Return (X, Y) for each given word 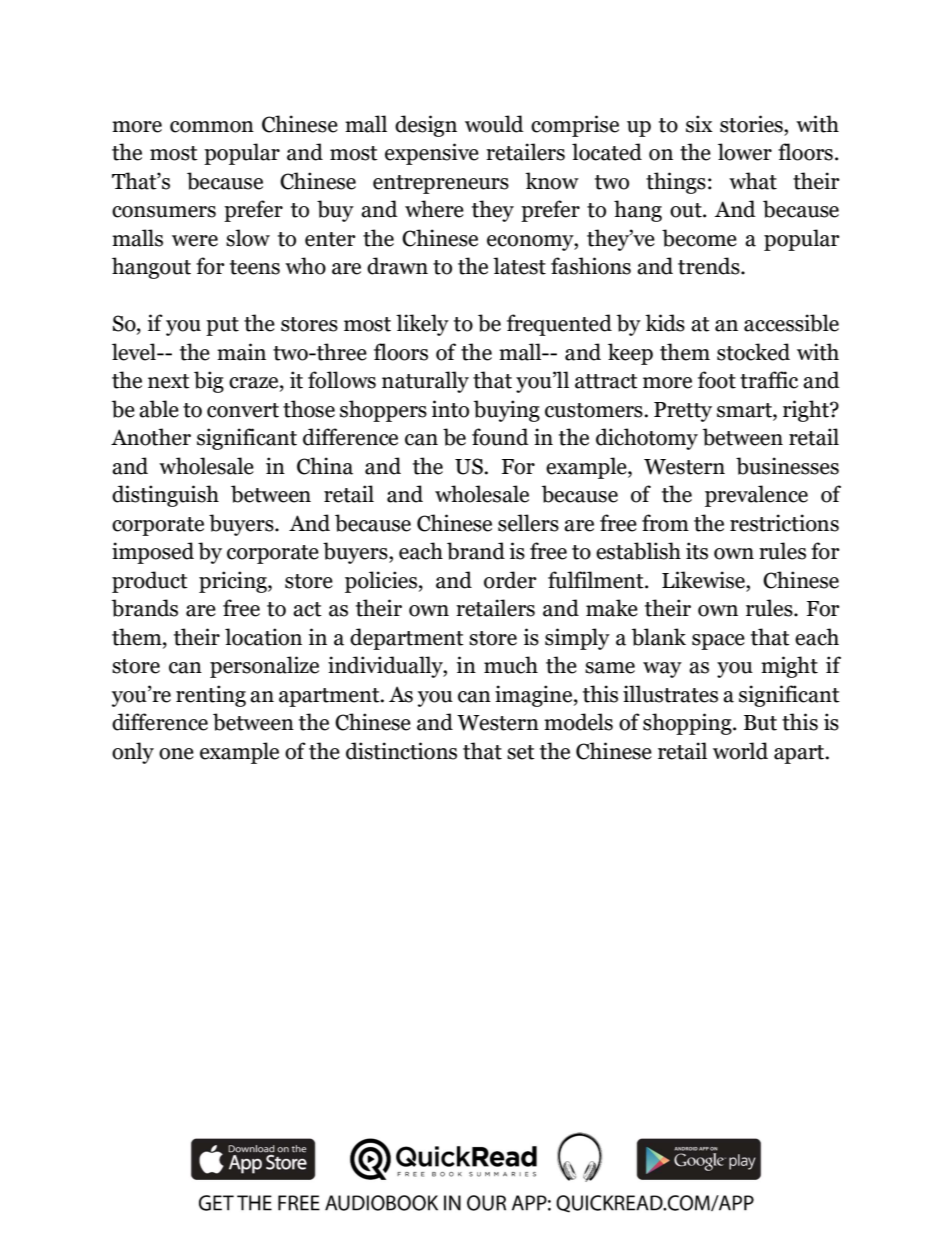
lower (745, 152)
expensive (432, 154)
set (521, 752)
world (740, 751)
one (176, 754)
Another (151, 437)
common (212, 127)
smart (745, 411)
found (500, 437)
